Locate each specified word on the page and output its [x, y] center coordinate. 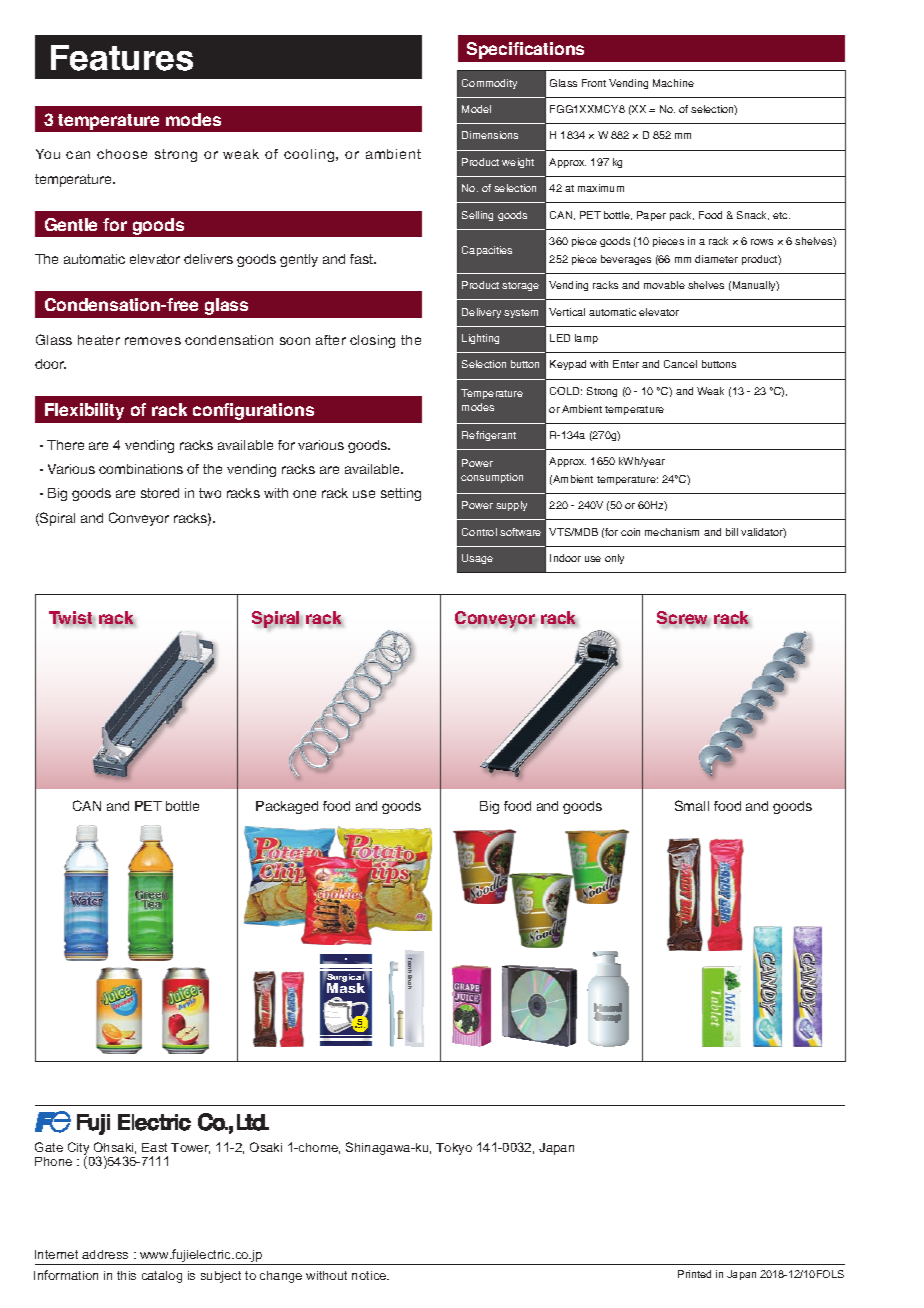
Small [692, 805]
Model [476, 109]
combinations [141, 469]
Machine [673, 83]
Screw [683, 619]
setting [401, 494]
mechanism [672, 532]
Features [122, 58]
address [105, 1254]
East [154, 1147]
